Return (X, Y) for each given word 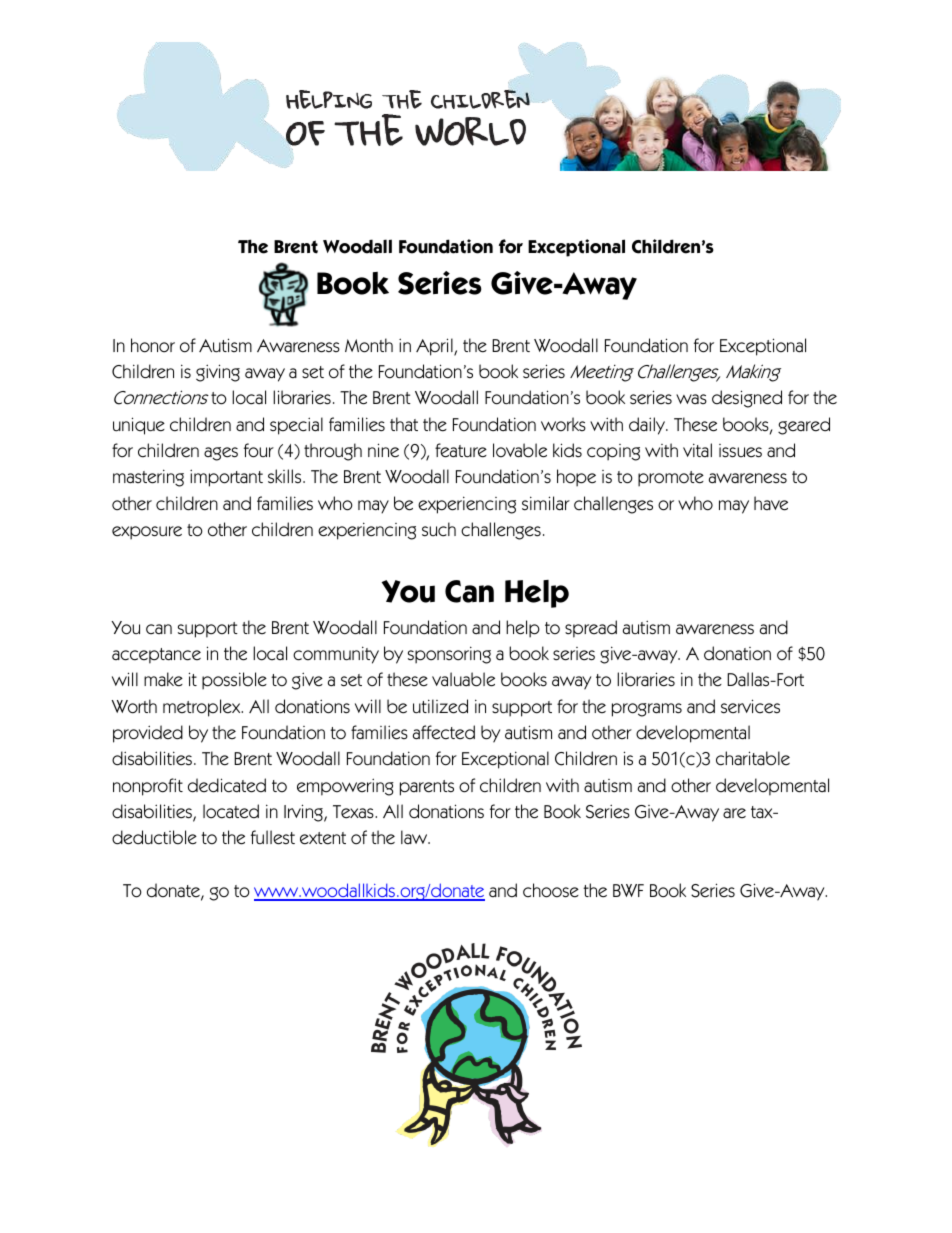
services (750, 706)
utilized (440, 706)
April (435, 347)
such (439, 529)
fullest (273, 837)
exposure (147, 533)
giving (218, 373)
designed (747, 399)
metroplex (203, 708)
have (771, 503)
